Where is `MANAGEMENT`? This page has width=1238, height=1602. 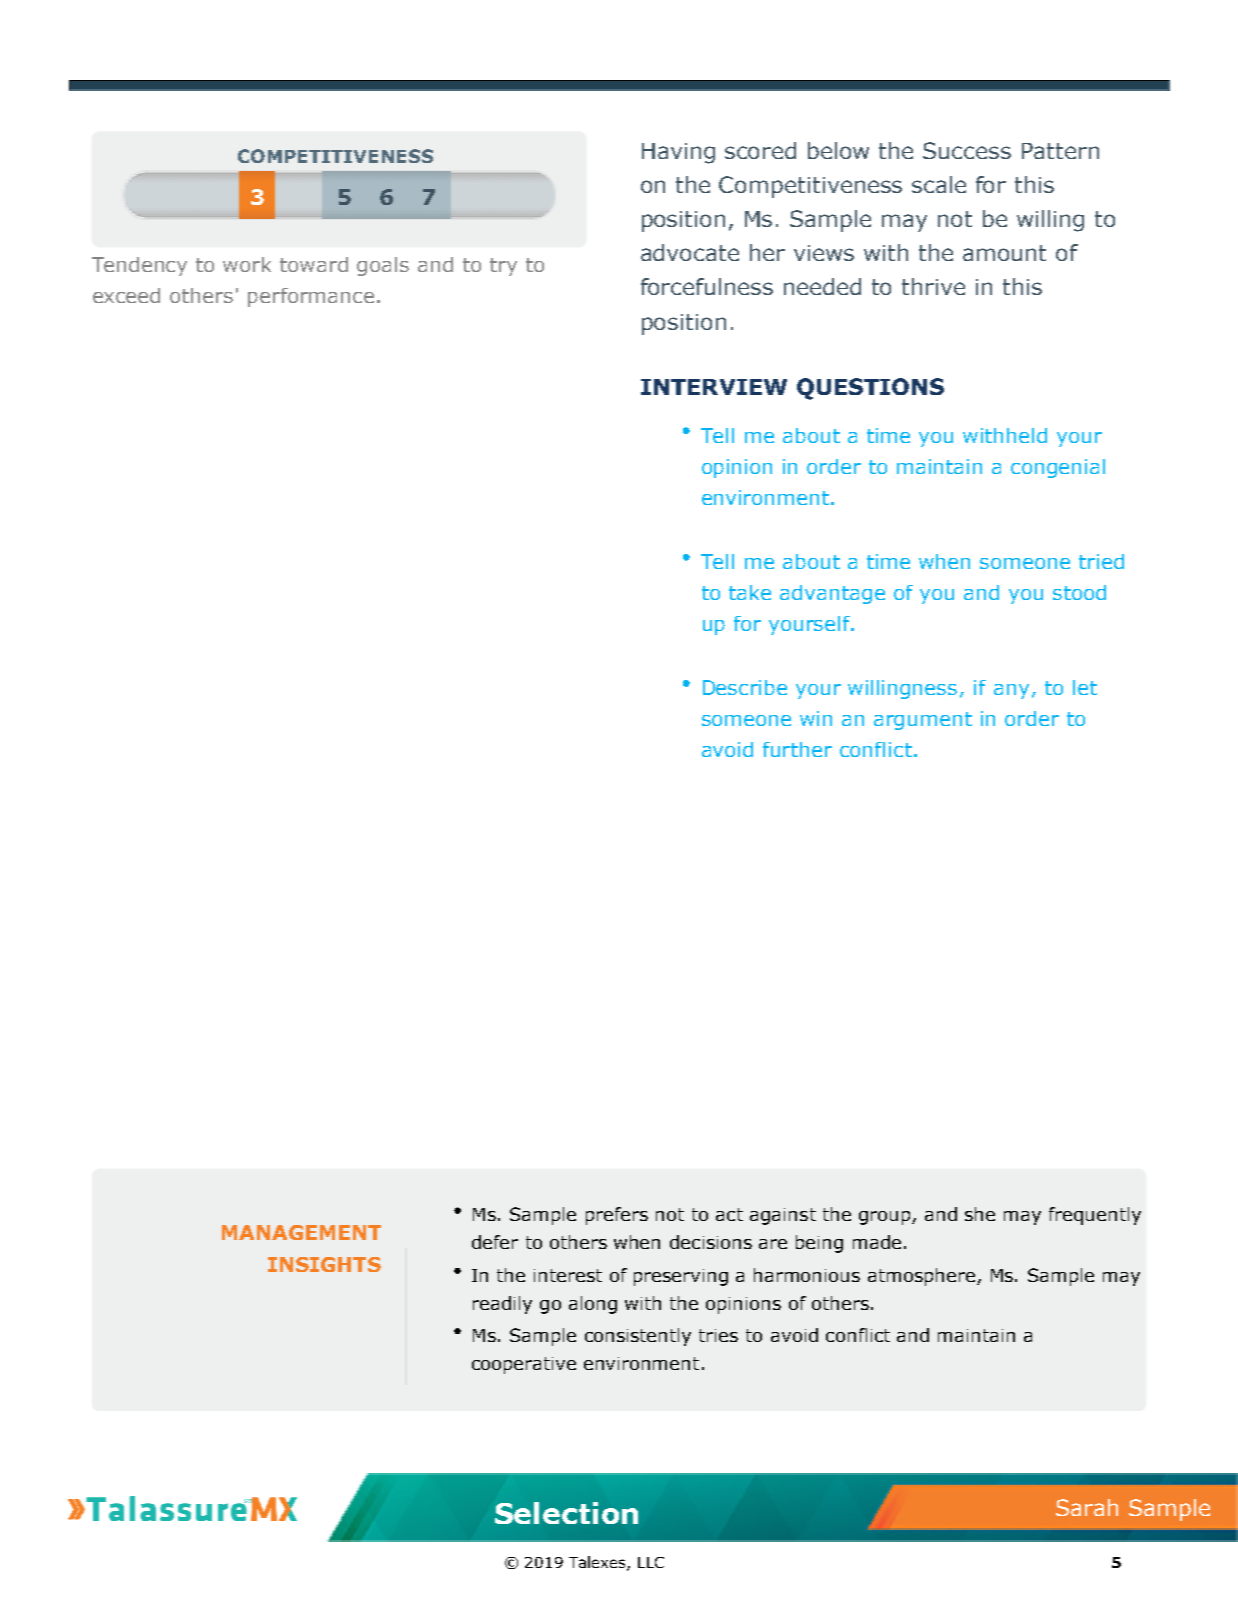
MANAGEMENT is located at coordinates (301, 1232).
